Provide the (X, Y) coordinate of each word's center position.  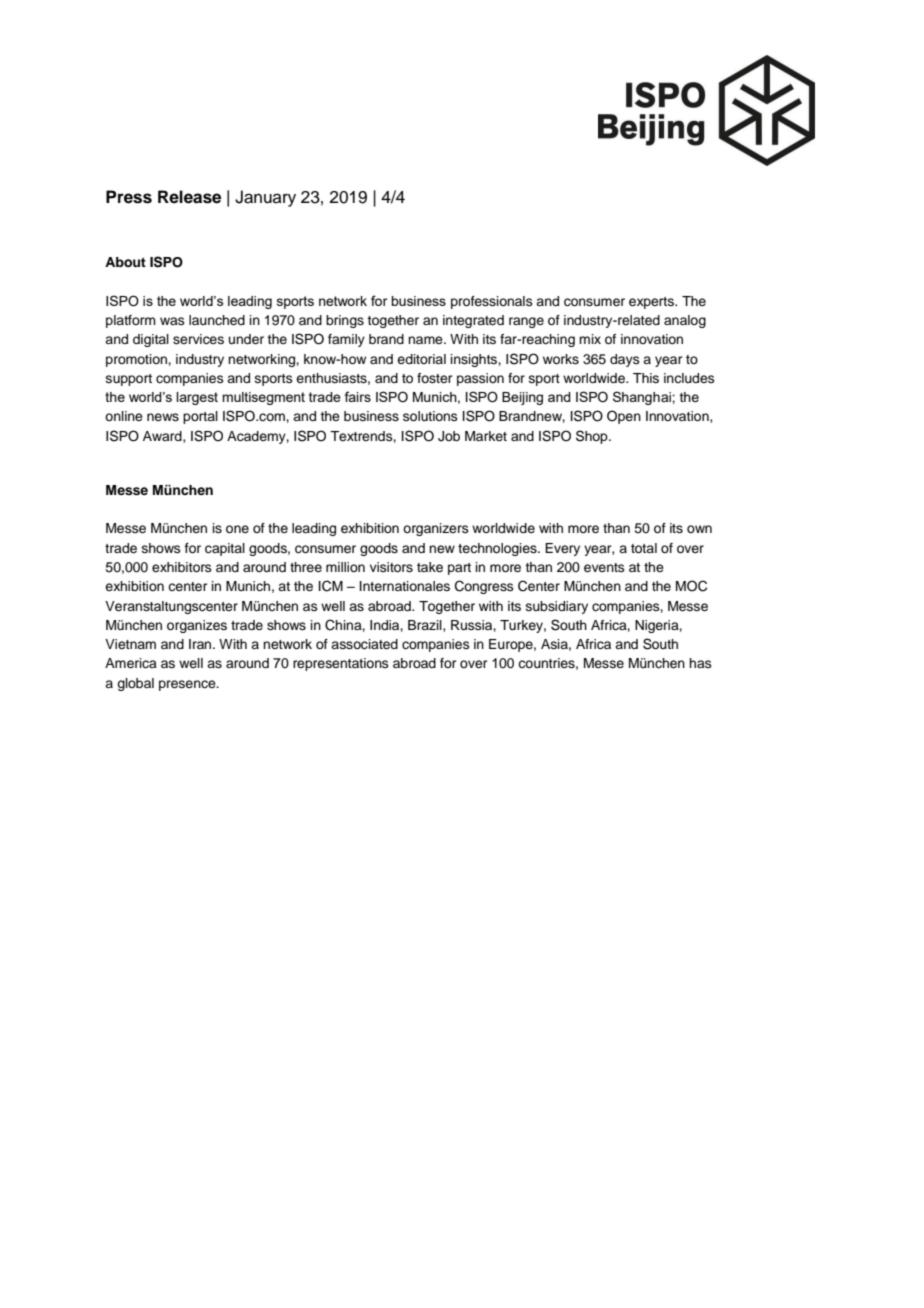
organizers (436, 529)
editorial (421, 359)
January (265, 198)
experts (652, 303)
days (625, 360)
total (644, 548)
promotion (137, 360)
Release (189, 197)
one (237, 529)
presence (188, 685)
